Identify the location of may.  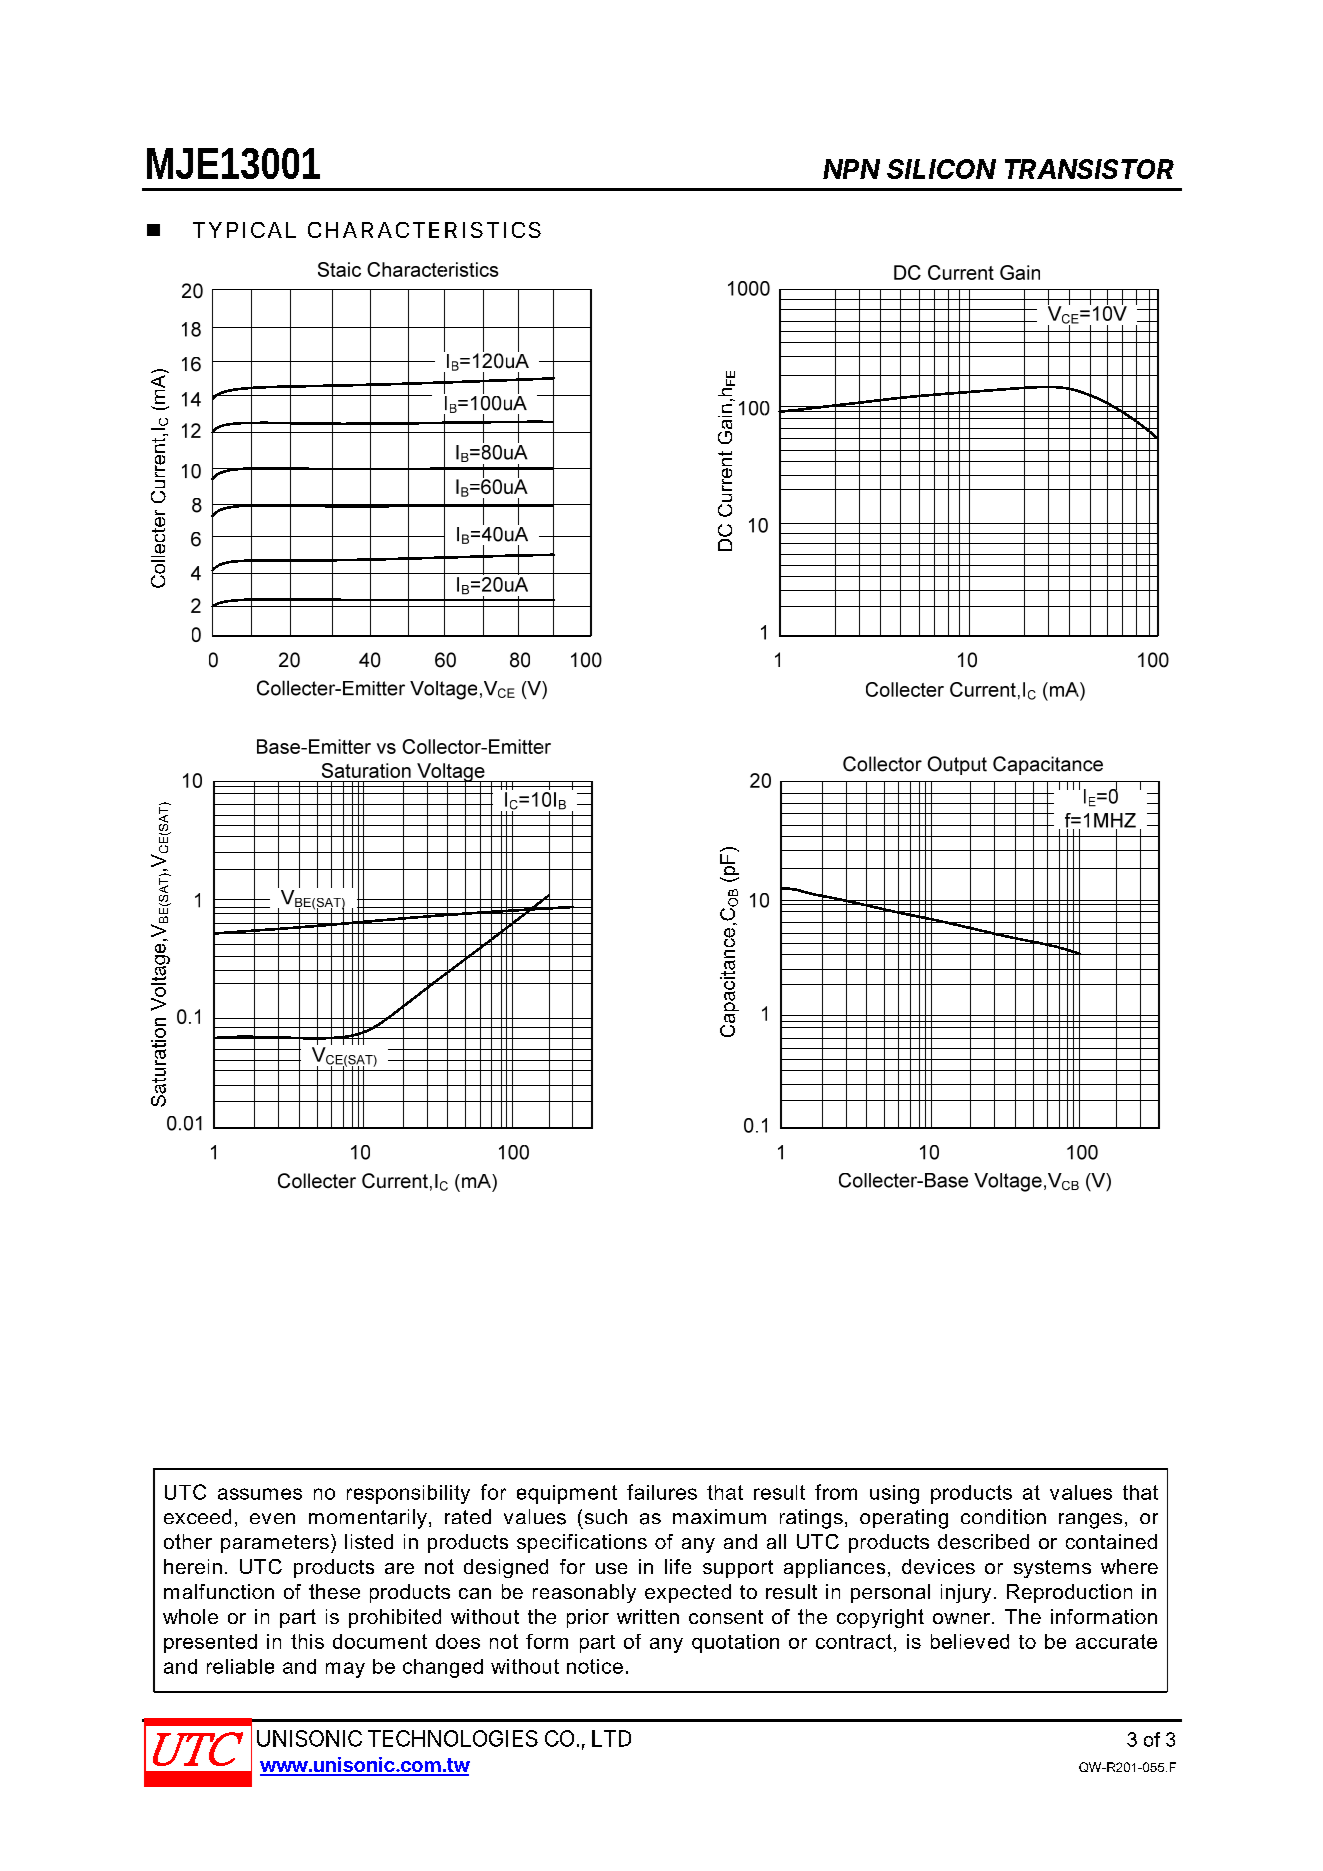
(345, 1670).
